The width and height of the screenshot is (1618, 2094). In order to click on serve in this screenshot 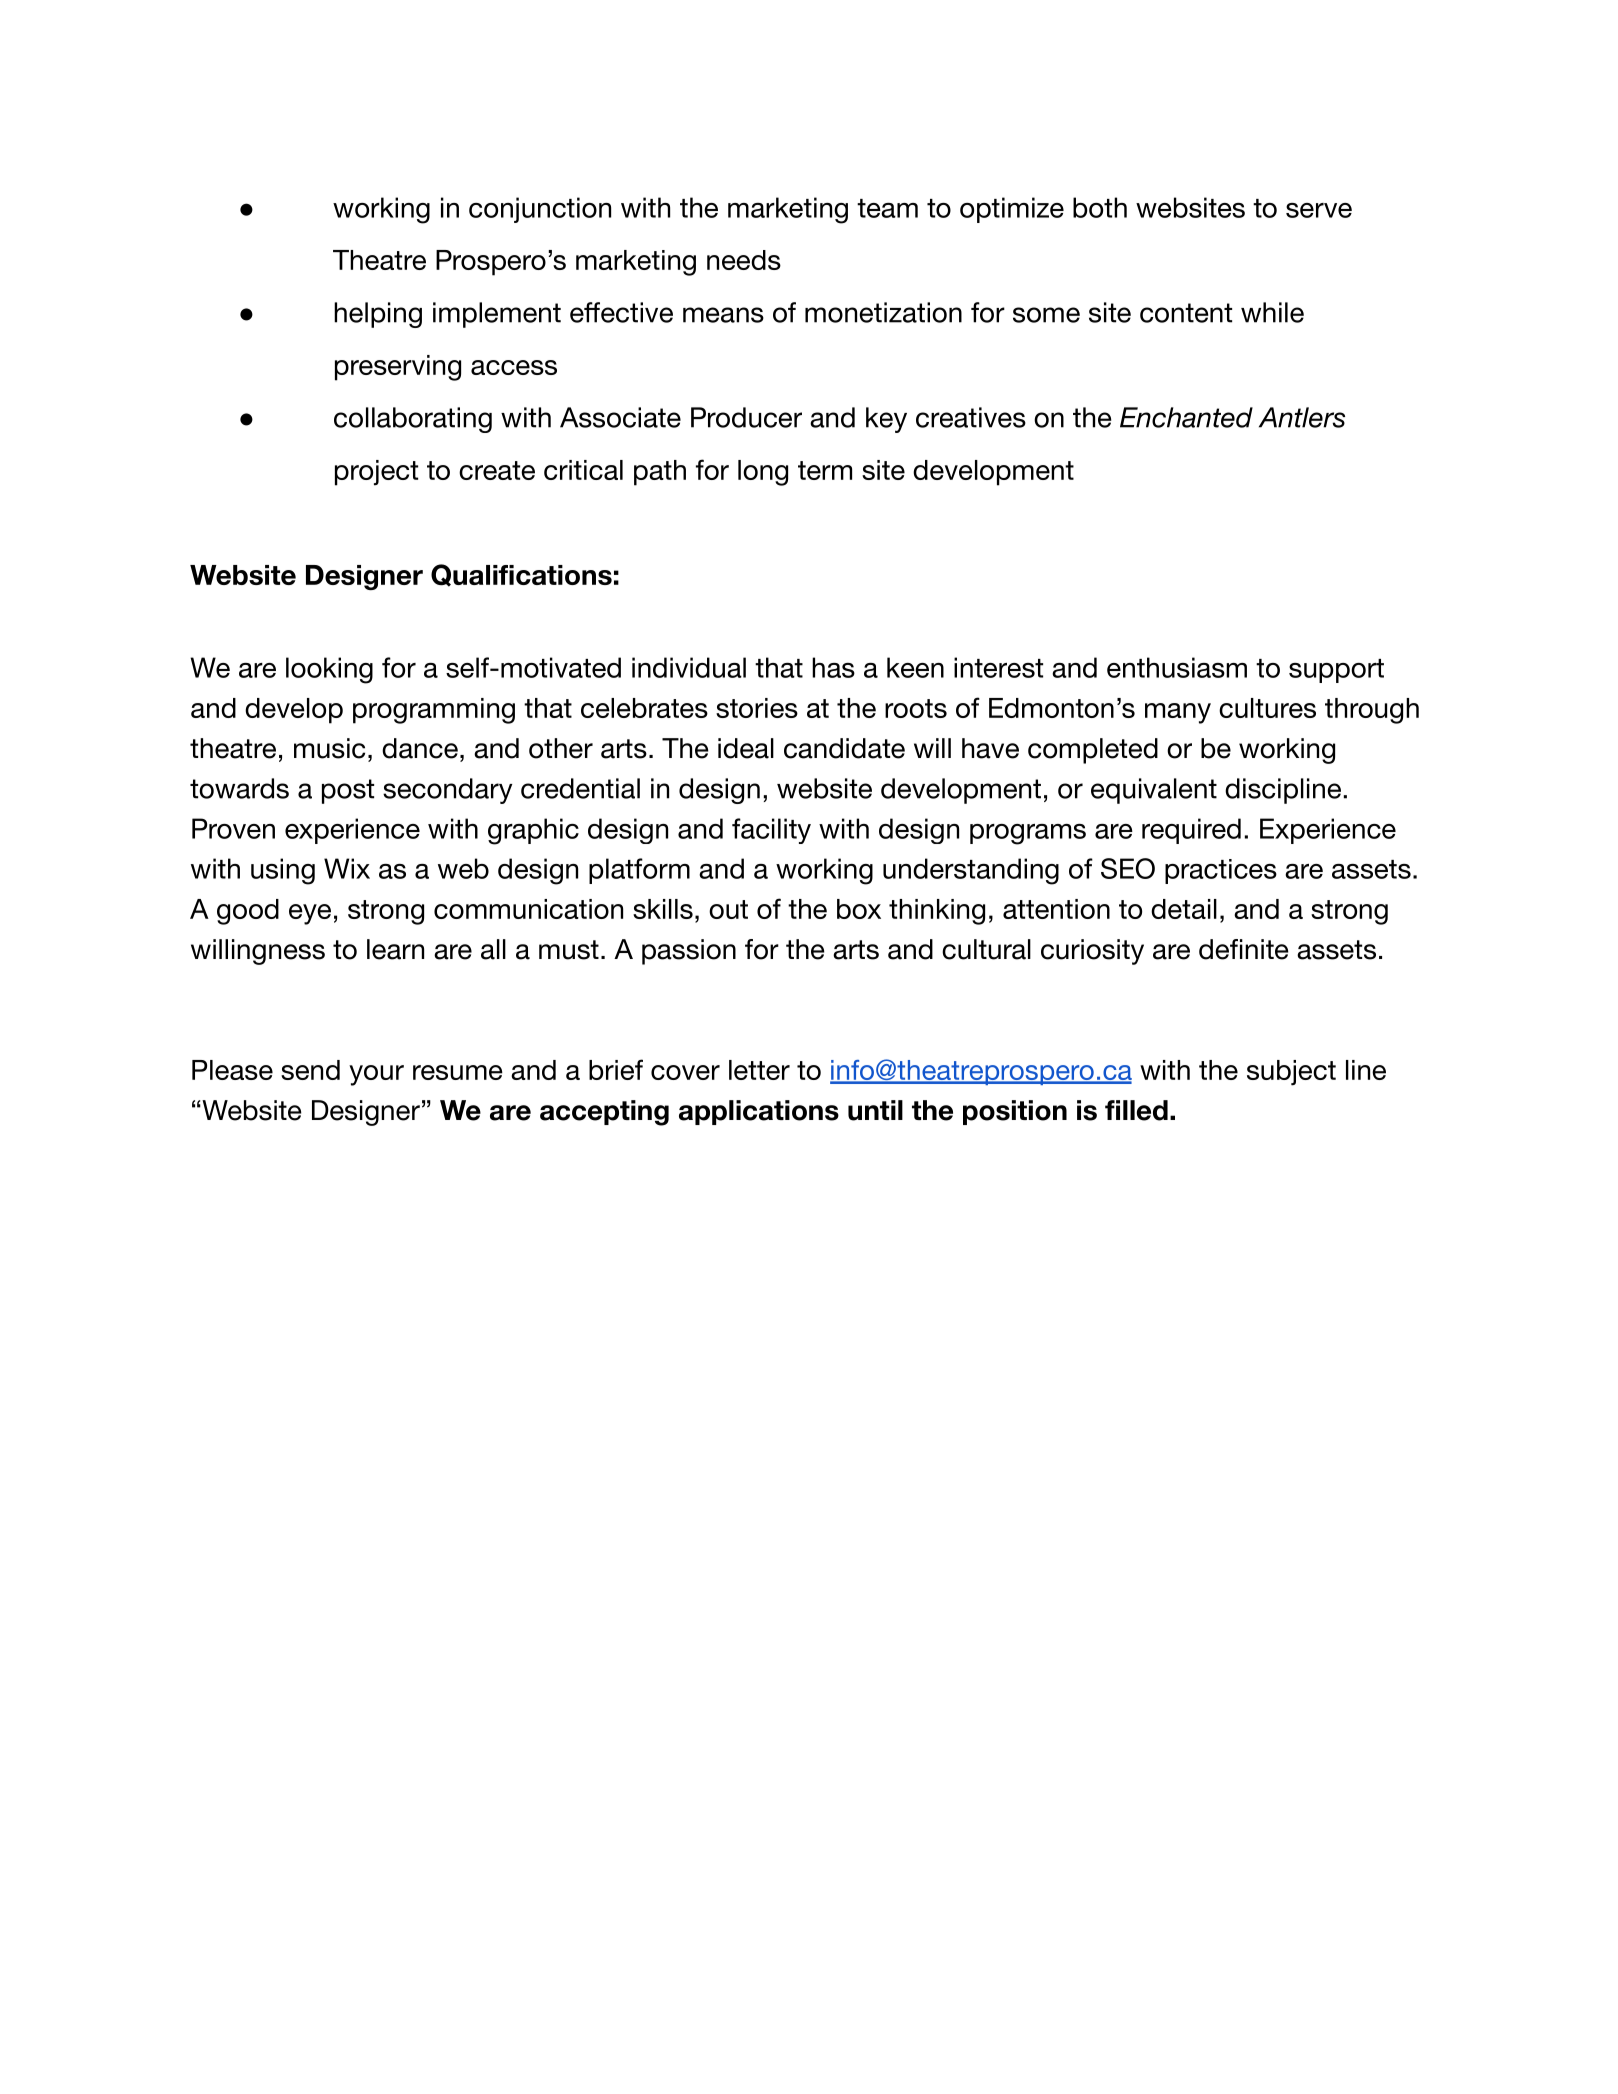, I will do `click(1319, 210)`.
